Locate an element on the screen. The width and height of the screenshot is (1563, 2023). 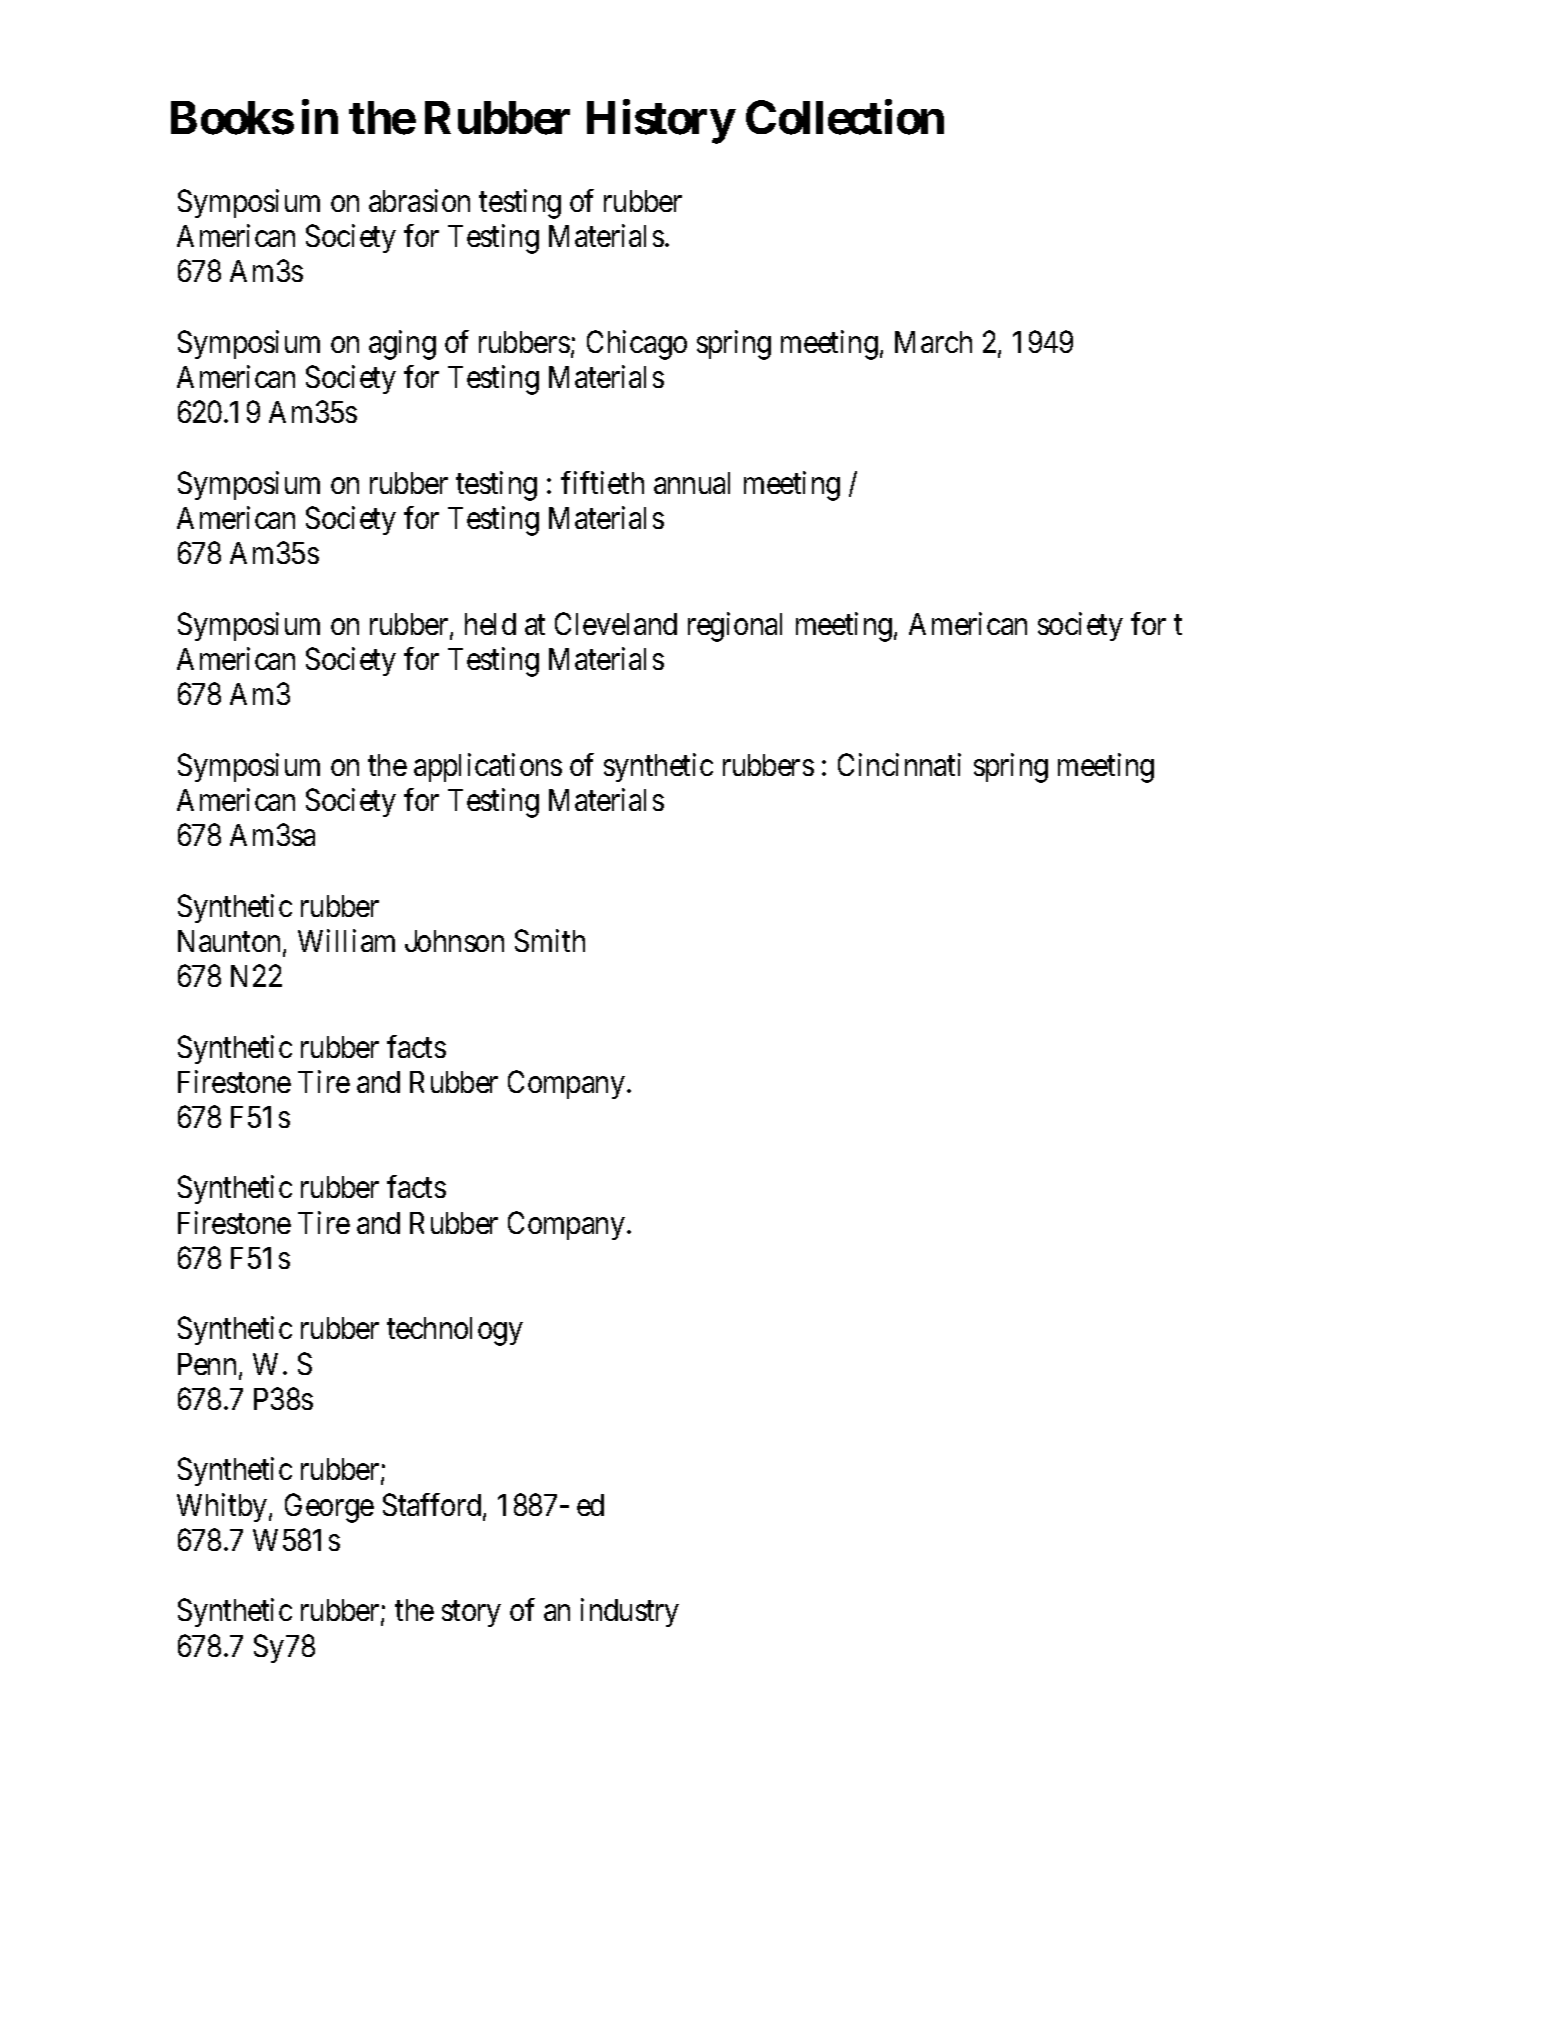
Cincinnati is located at coordinates (899, 764).
